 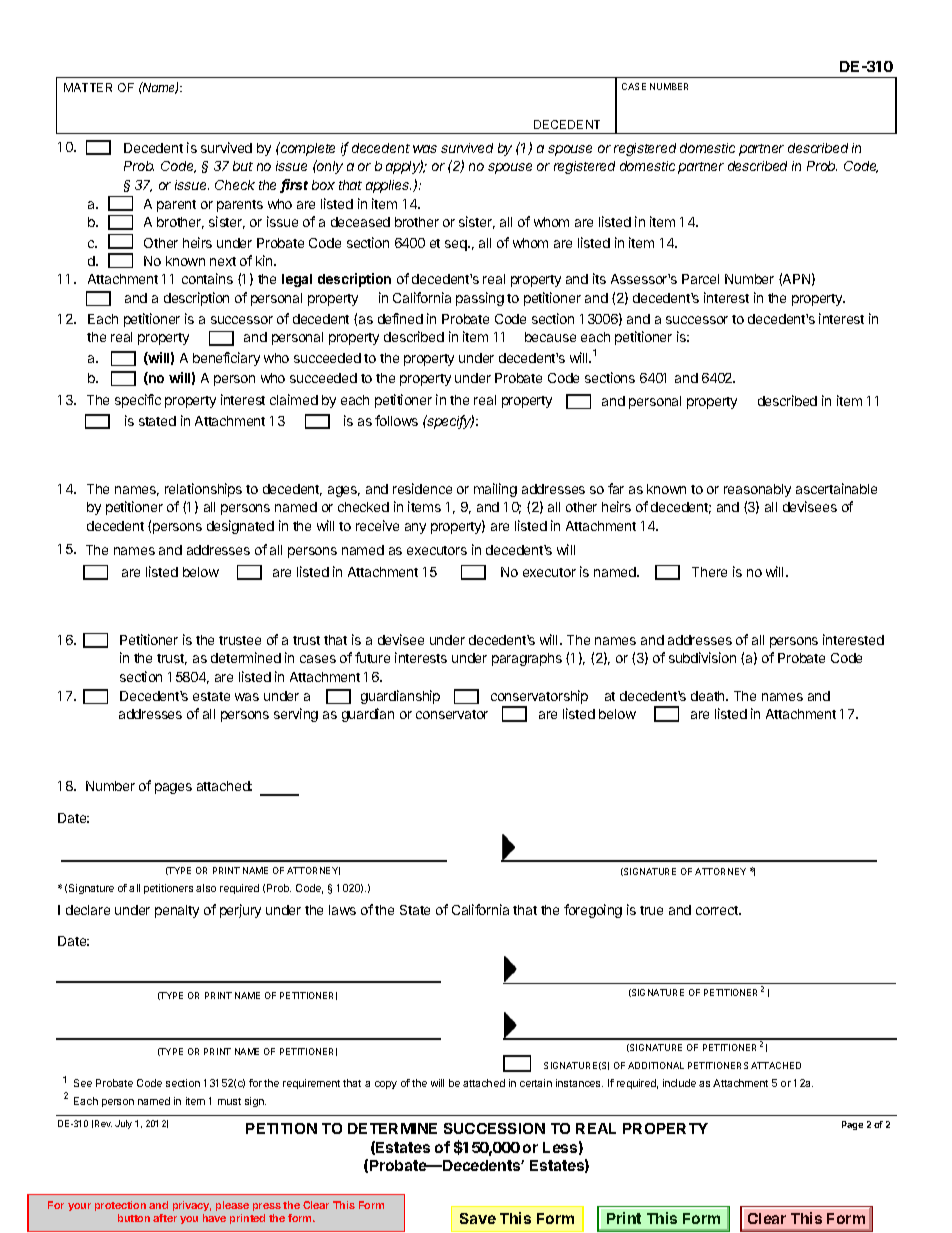 I want to click on Parcel, so click(x=700, y=279).
